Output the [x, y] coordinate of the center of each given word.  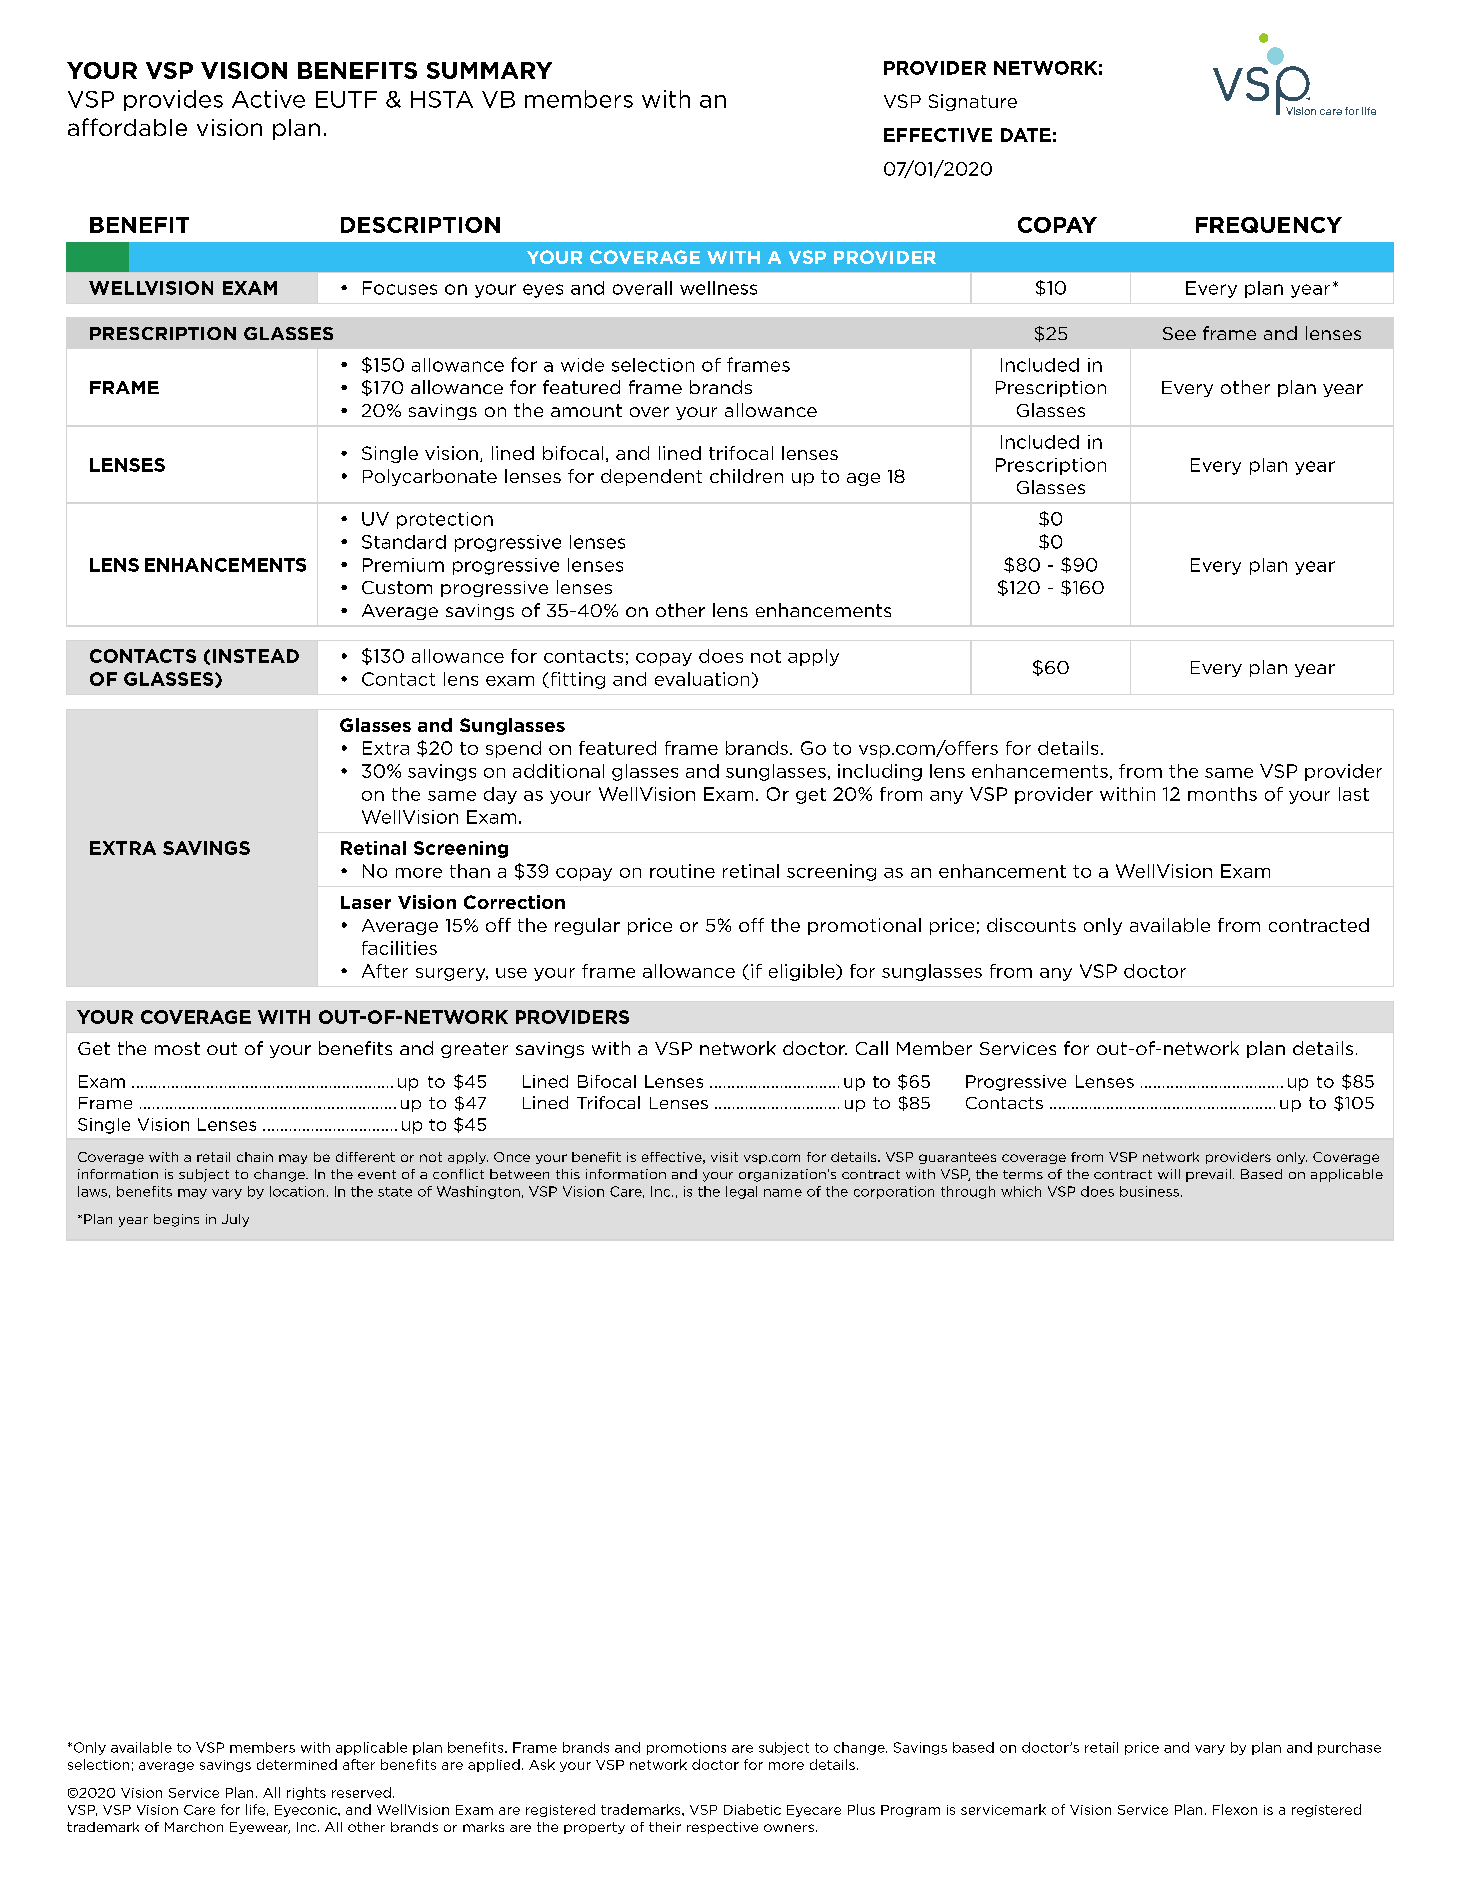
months [1222, 794]
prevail [1208, 1175]
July [235, 1220]
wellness [718, 288]
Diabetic [752, 1809]
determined [297, 1764]
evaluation [702, 679]
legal [741, 1192]
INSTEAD [256, 656]
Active [268, 99]
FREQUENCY [1269, 225]
